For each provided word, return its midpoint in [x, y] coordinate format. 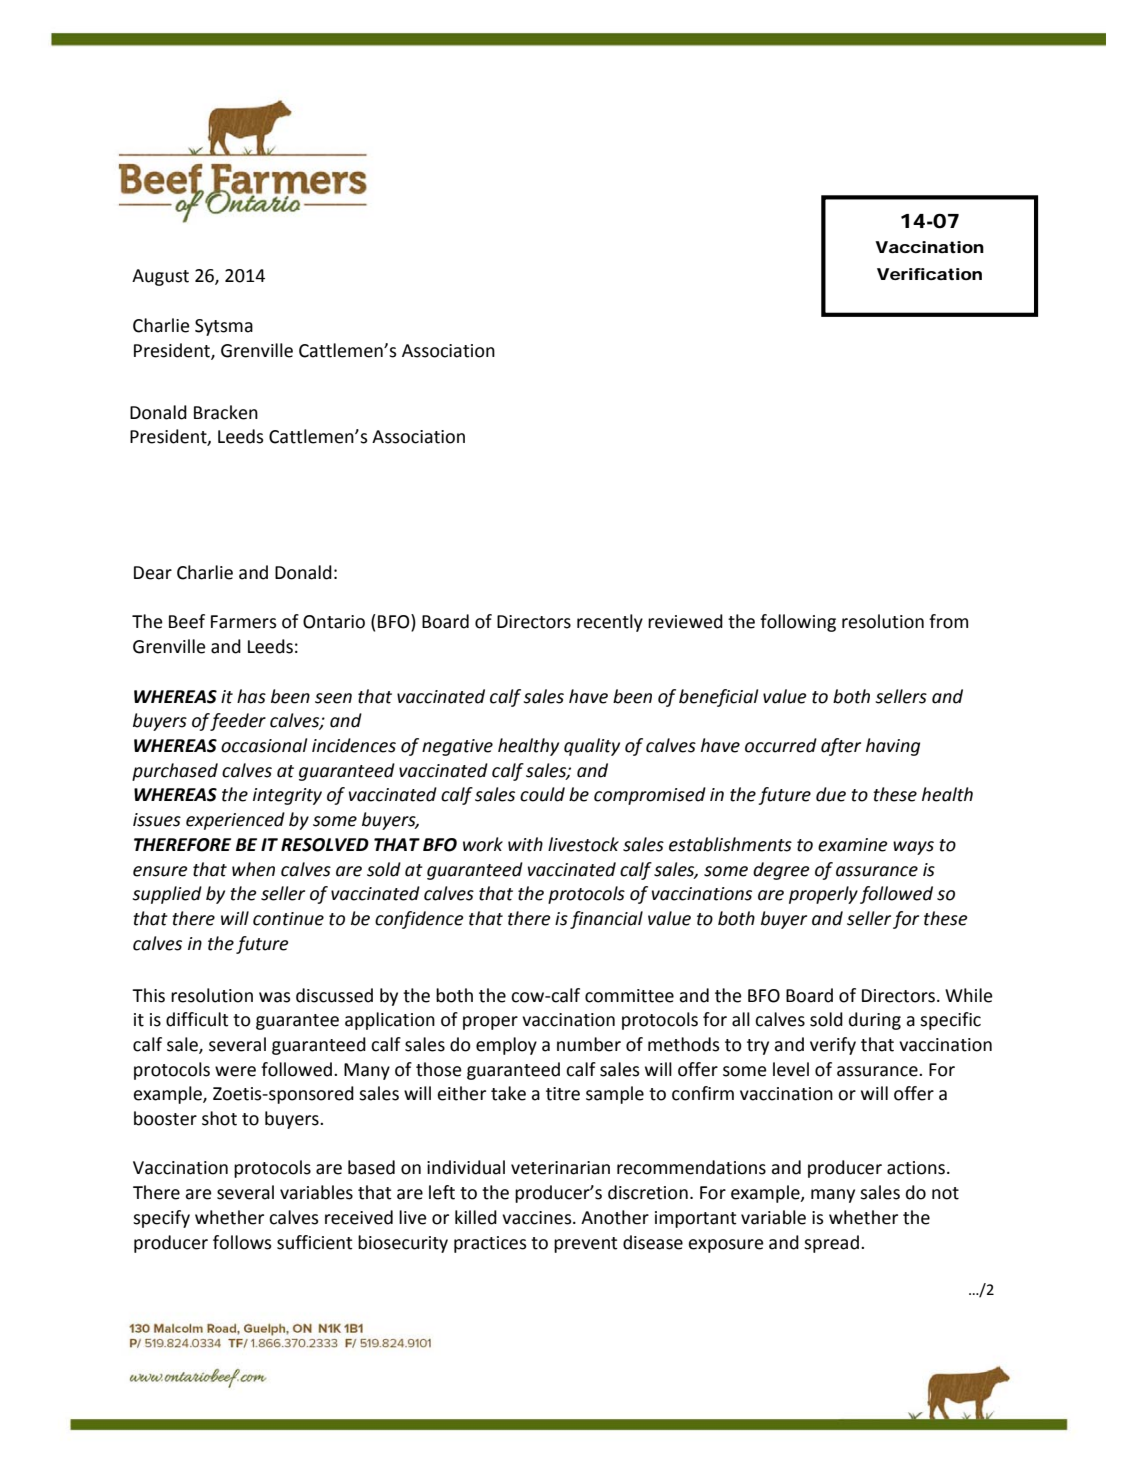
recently [610, 623]
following [798, 623]
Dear [153, 573]
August [160, 277]
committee [629, 996]
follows [242, 1242]
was [275, 997]
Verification [929, 274]
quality [592, 747]
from [948, 621]
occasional [264, 745]
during [875, 1021]
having [893, 747]
